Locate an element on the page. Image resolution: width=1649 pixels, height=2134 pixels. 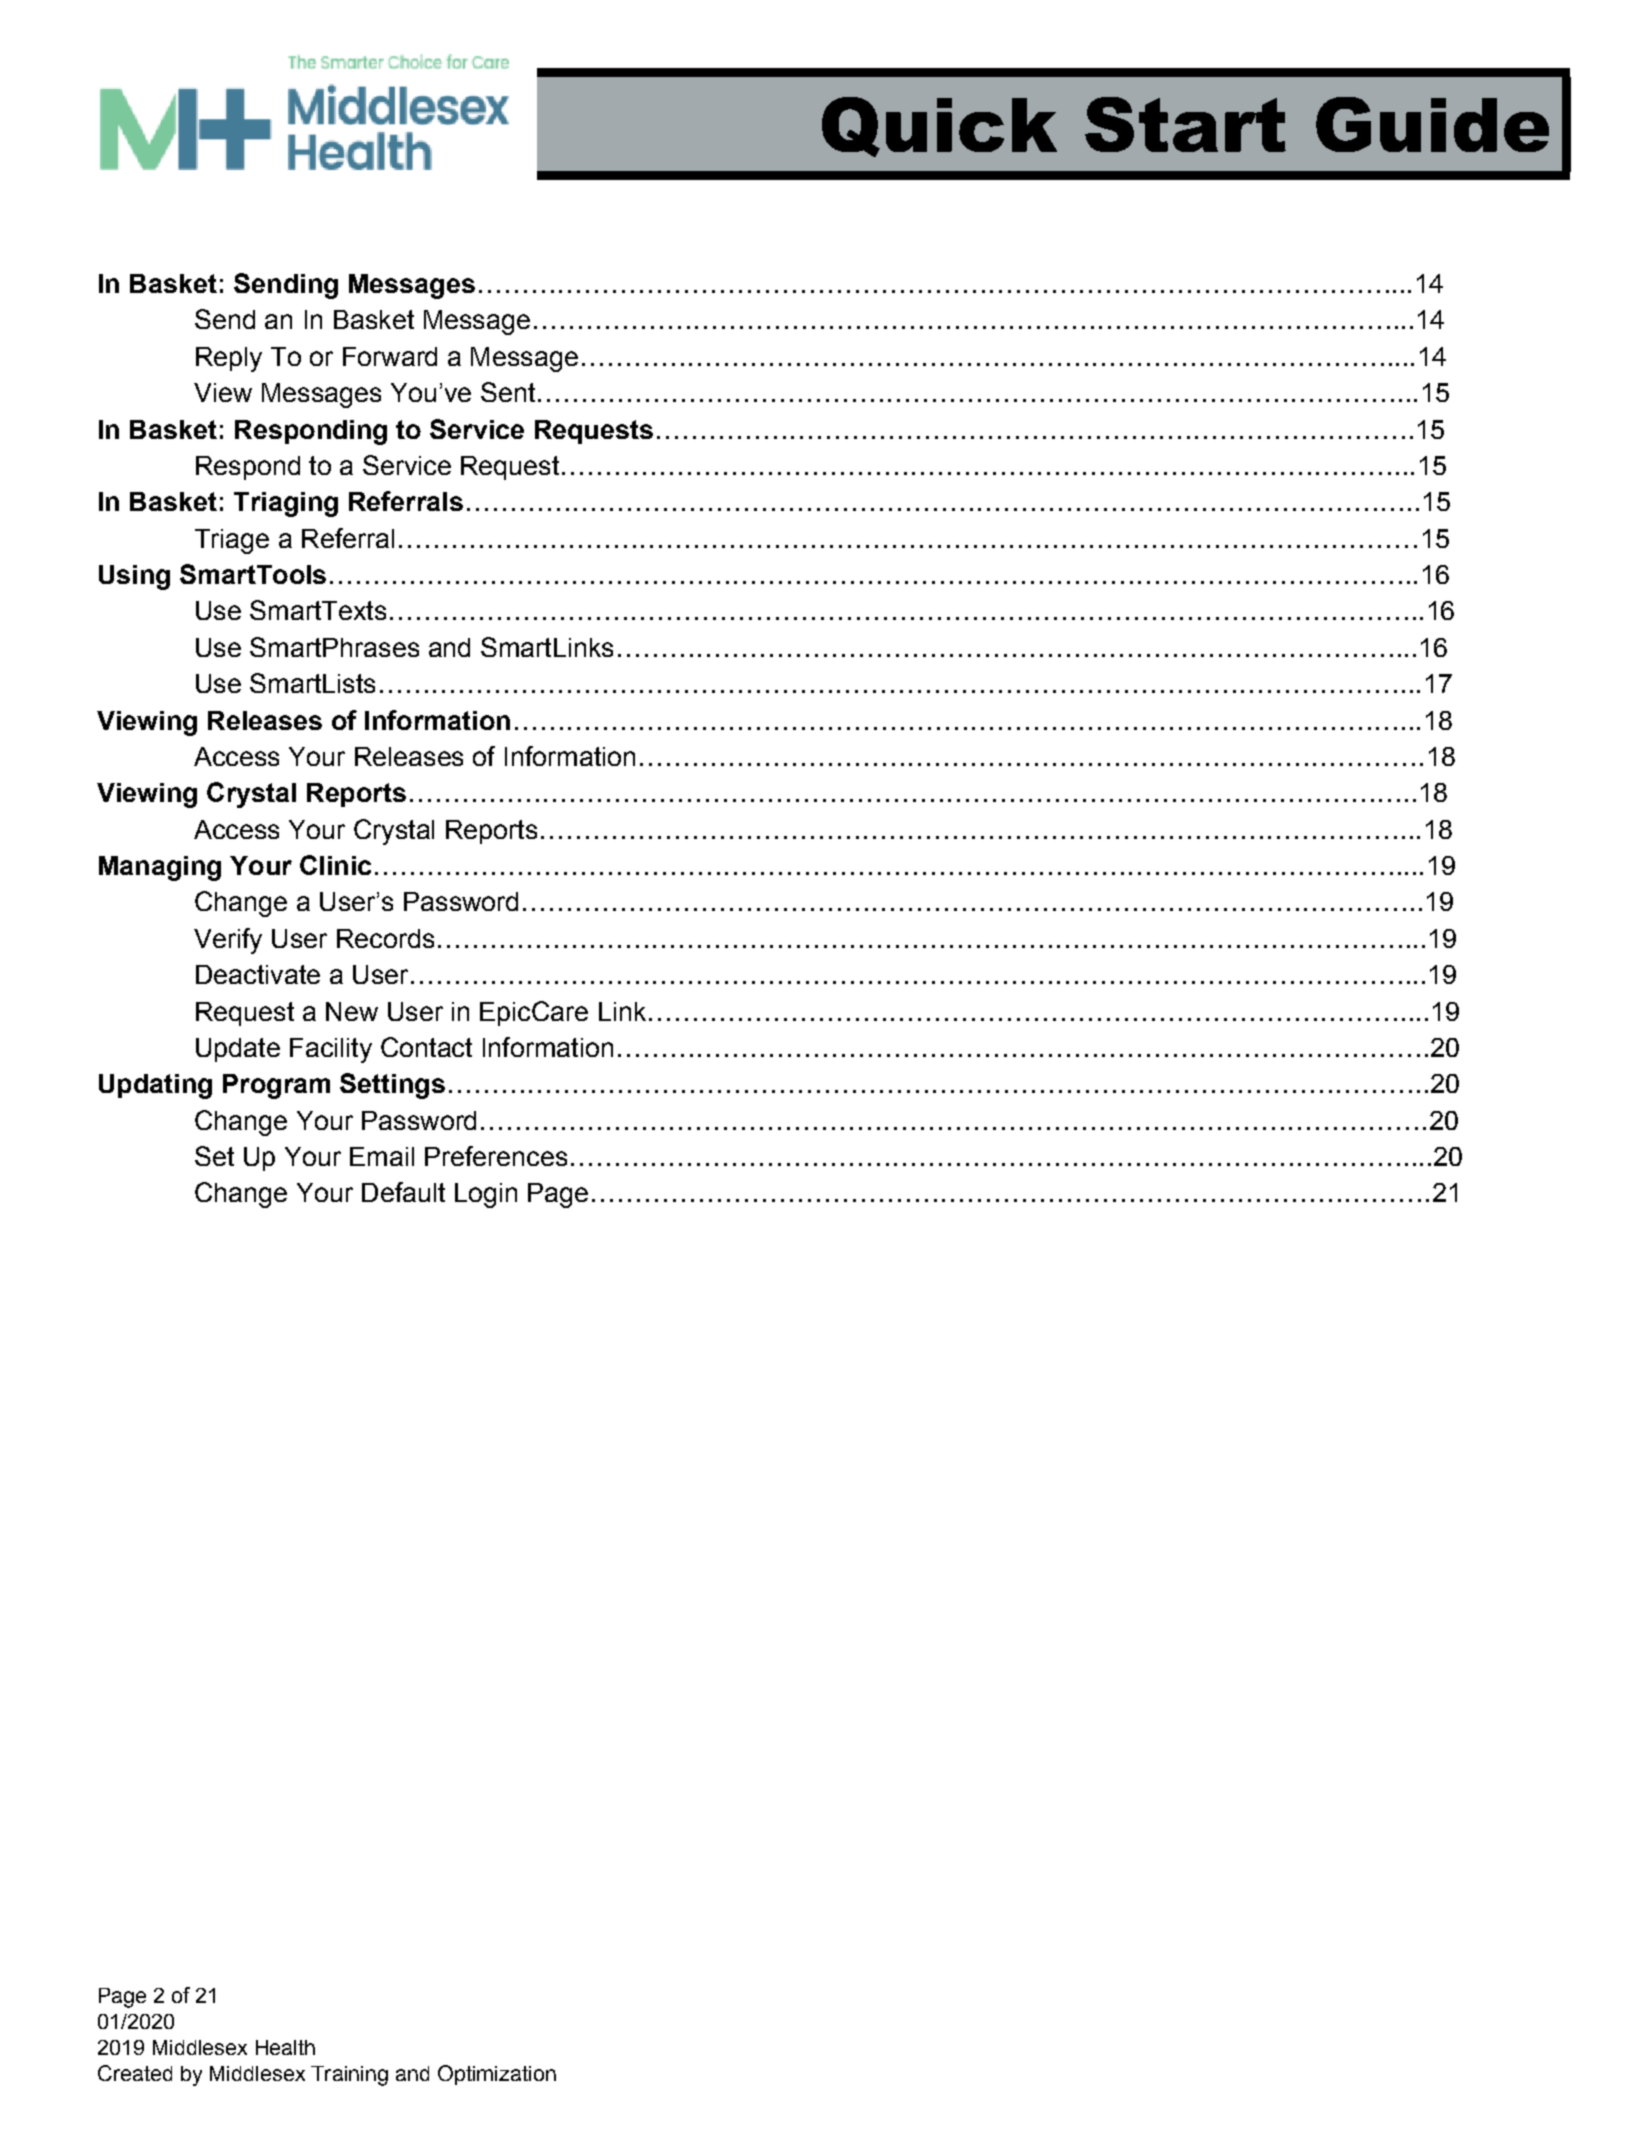
Optimization is located at coordinates (497, 2075).
